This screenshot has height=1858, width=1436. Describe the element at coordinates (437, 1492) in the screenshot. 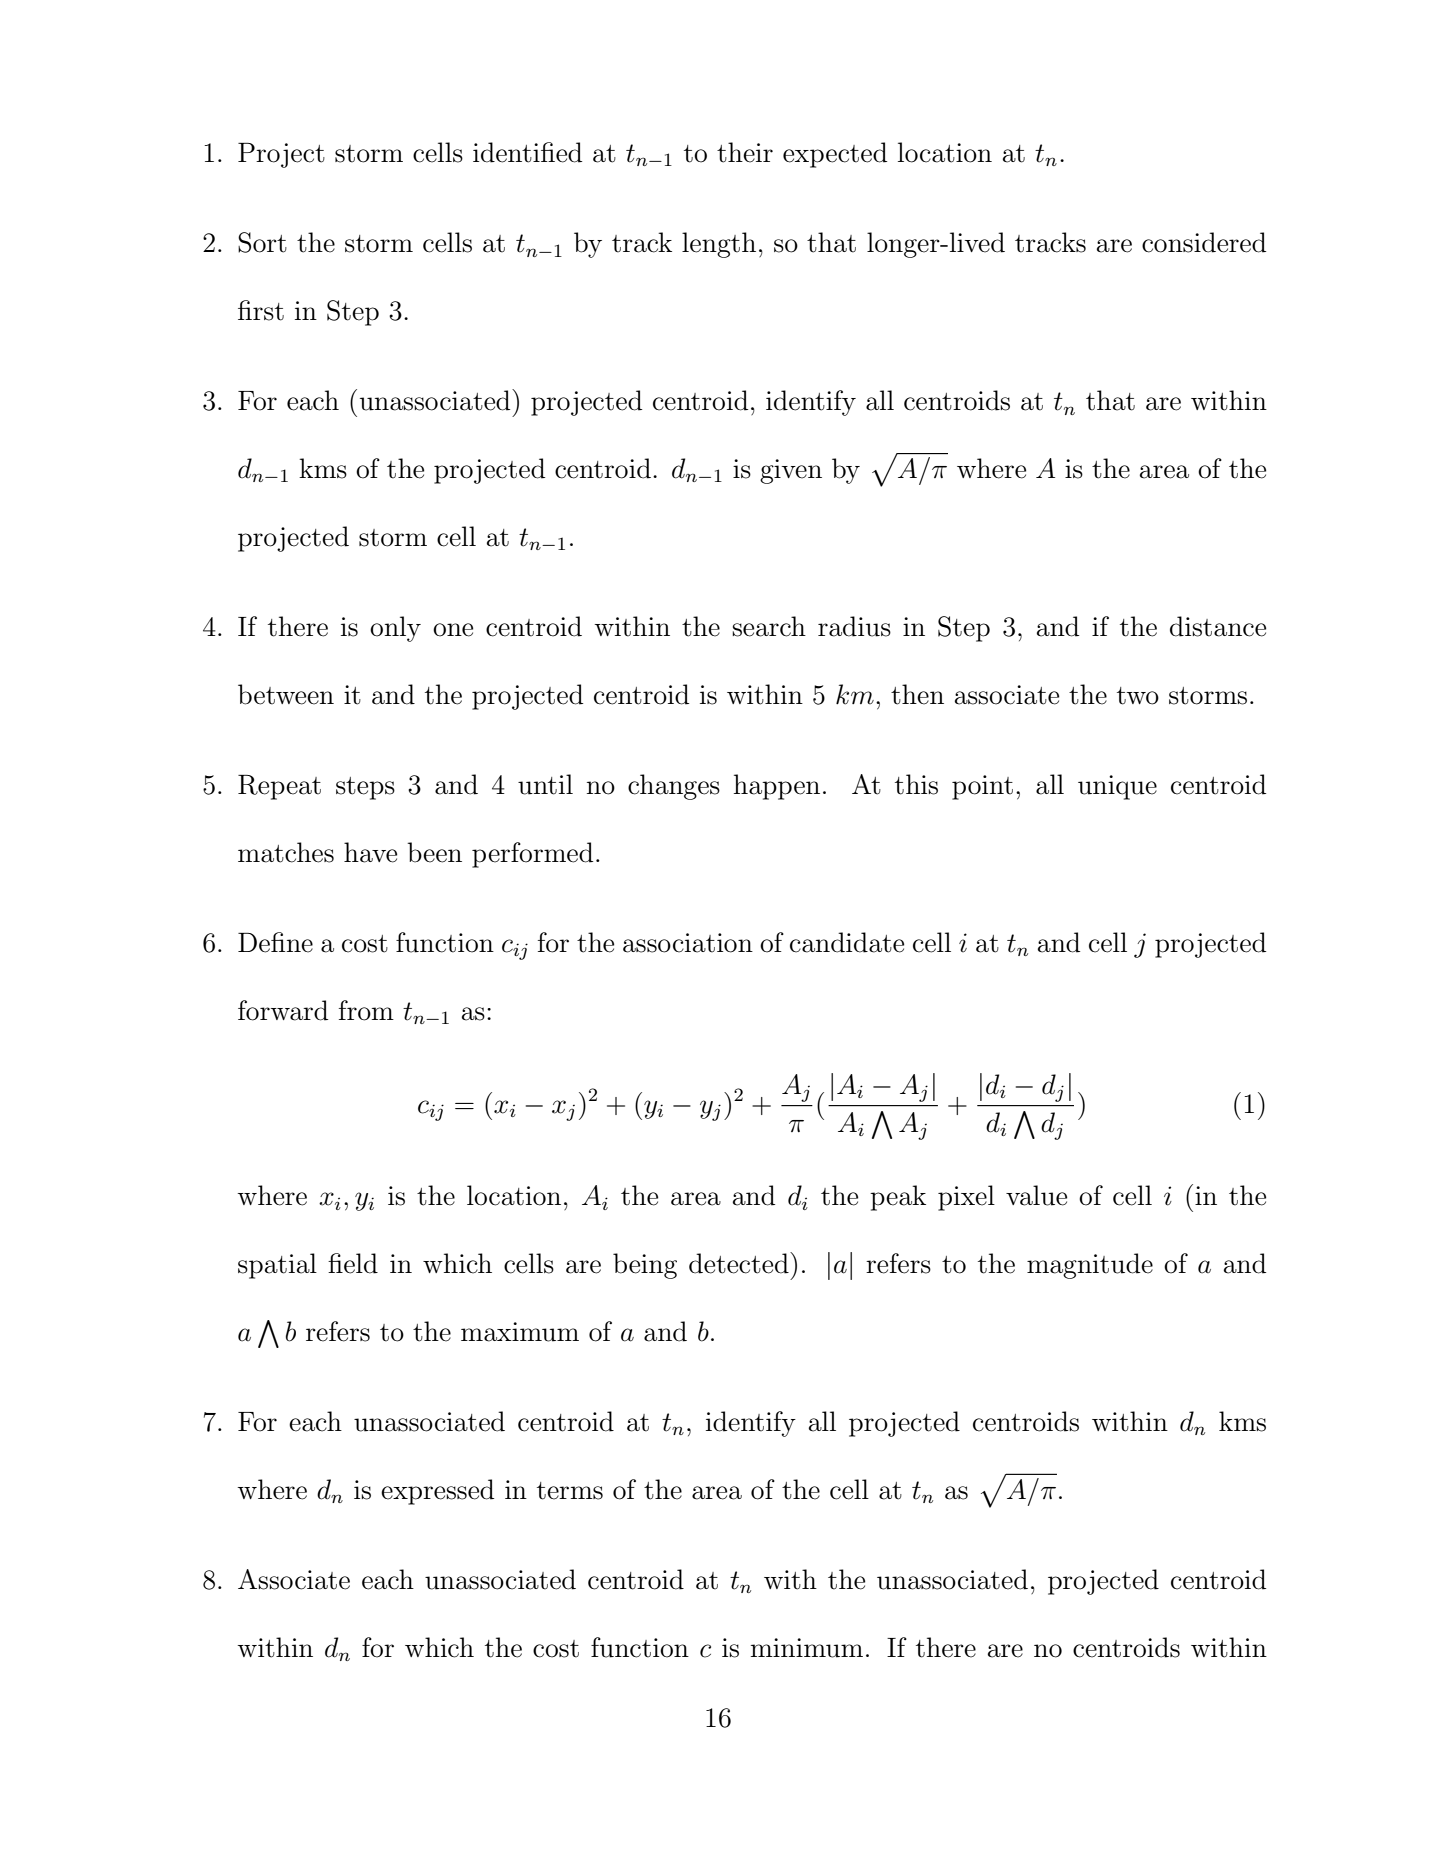

I see `expressed` at that location.
